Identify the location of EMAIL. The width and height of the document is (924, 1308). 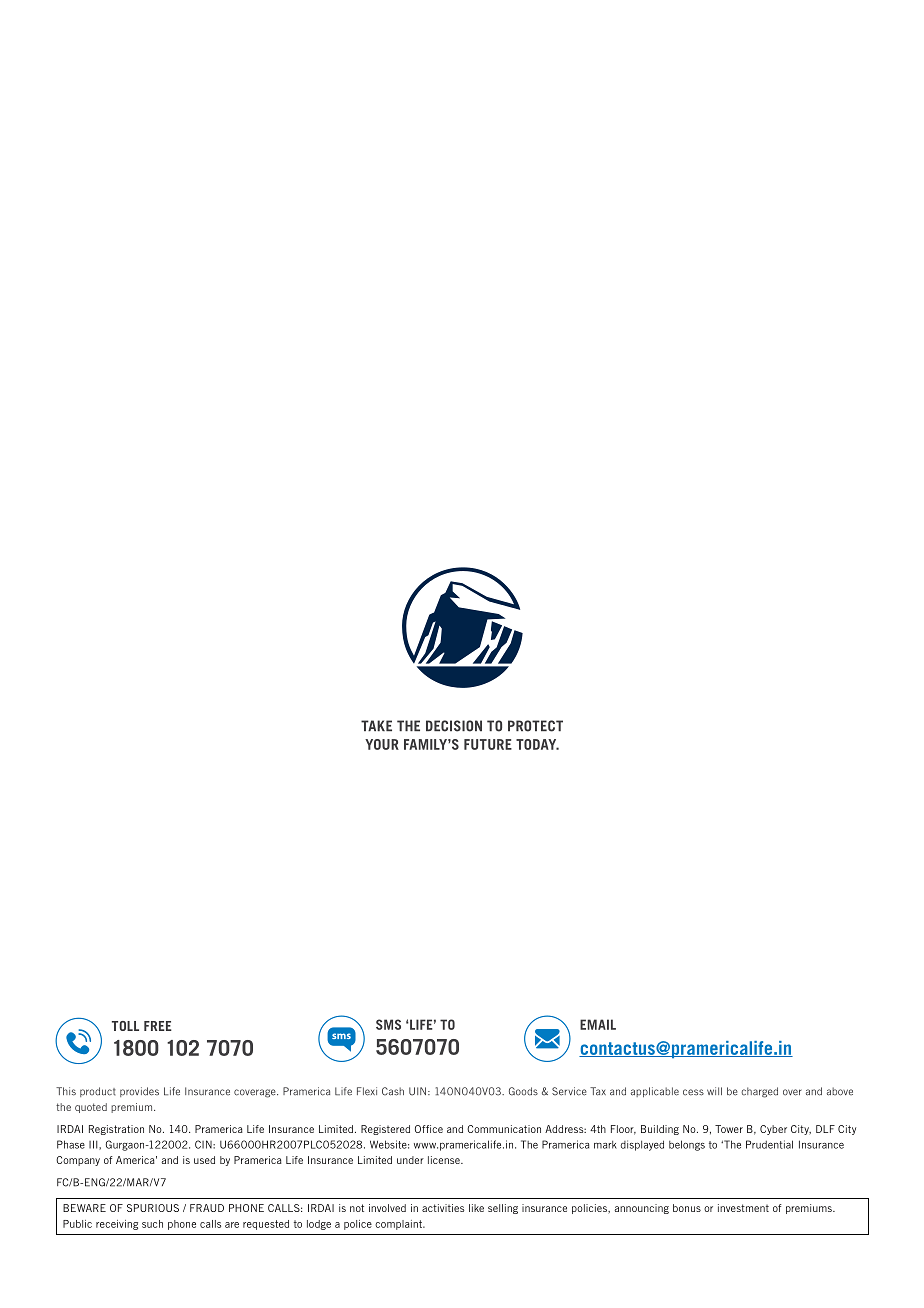
(598, 1024).
